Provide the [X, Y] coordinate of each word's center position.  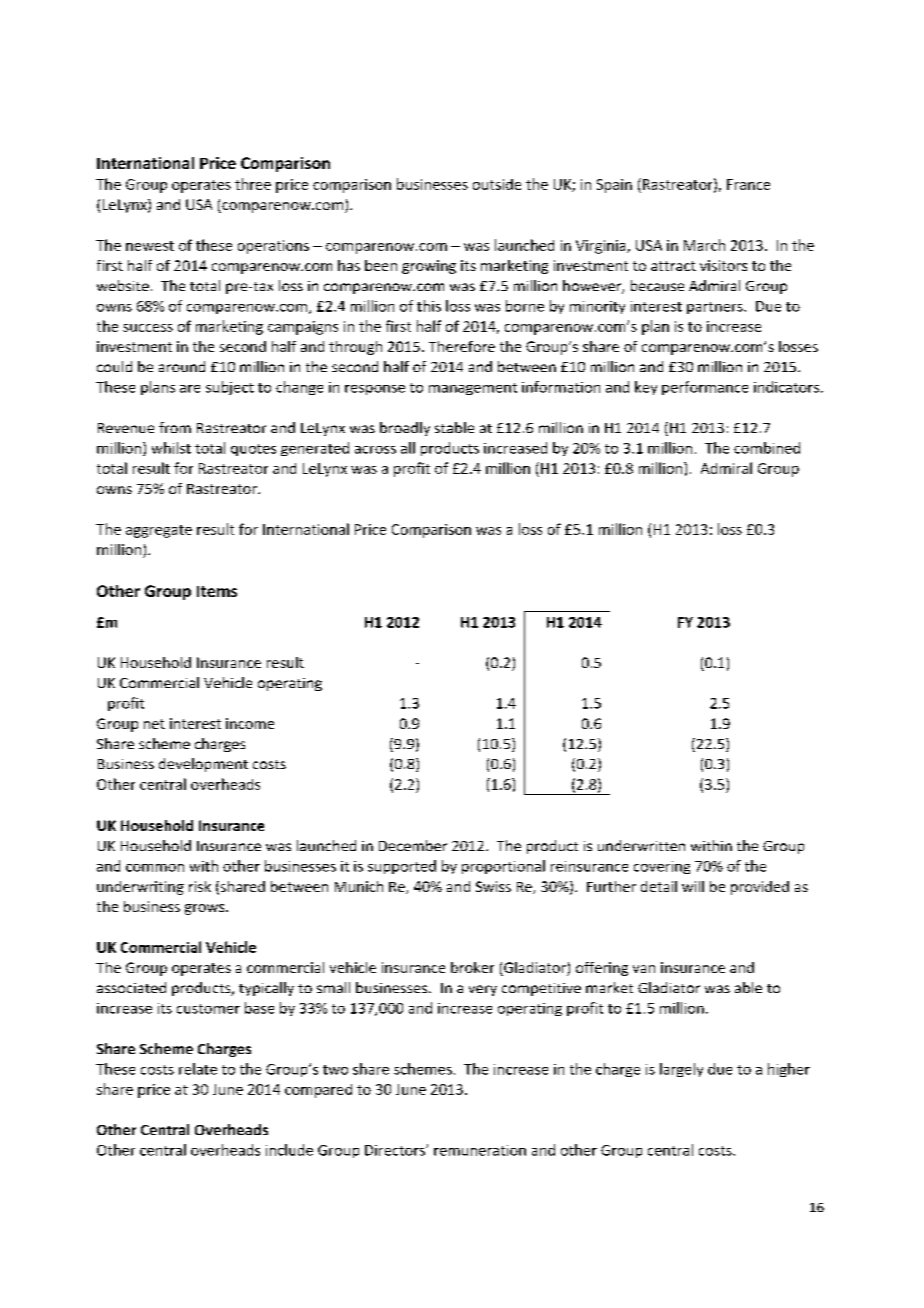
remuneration [480, 1150]
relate [198, 1069]
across [375, 450]
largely [681, 1070]
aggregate [159, 531]
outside [497, 184]
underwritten [641, 845]
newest [150, 246]
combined [767, 448]
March [704, 245]
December [413, 845]
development [203, 765]
